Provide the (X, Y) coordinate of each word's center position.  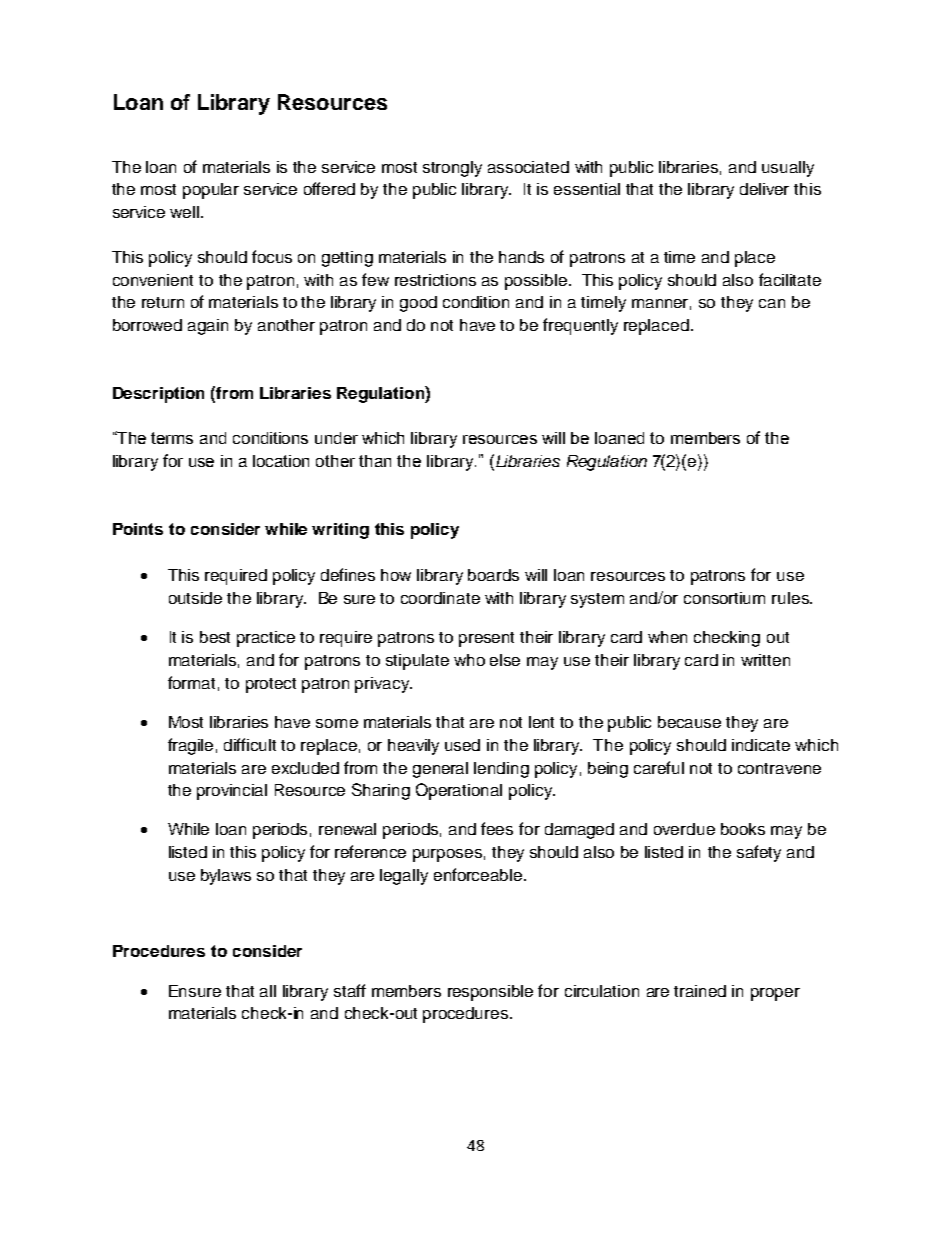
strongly (452, 169)
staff (350, 990)
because (689, 722)
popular (211, 191)
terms (172, 438)
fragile (190, 746)
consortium (724, 598)
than (375, 461)
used (462, 745)
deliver (764, 189)
